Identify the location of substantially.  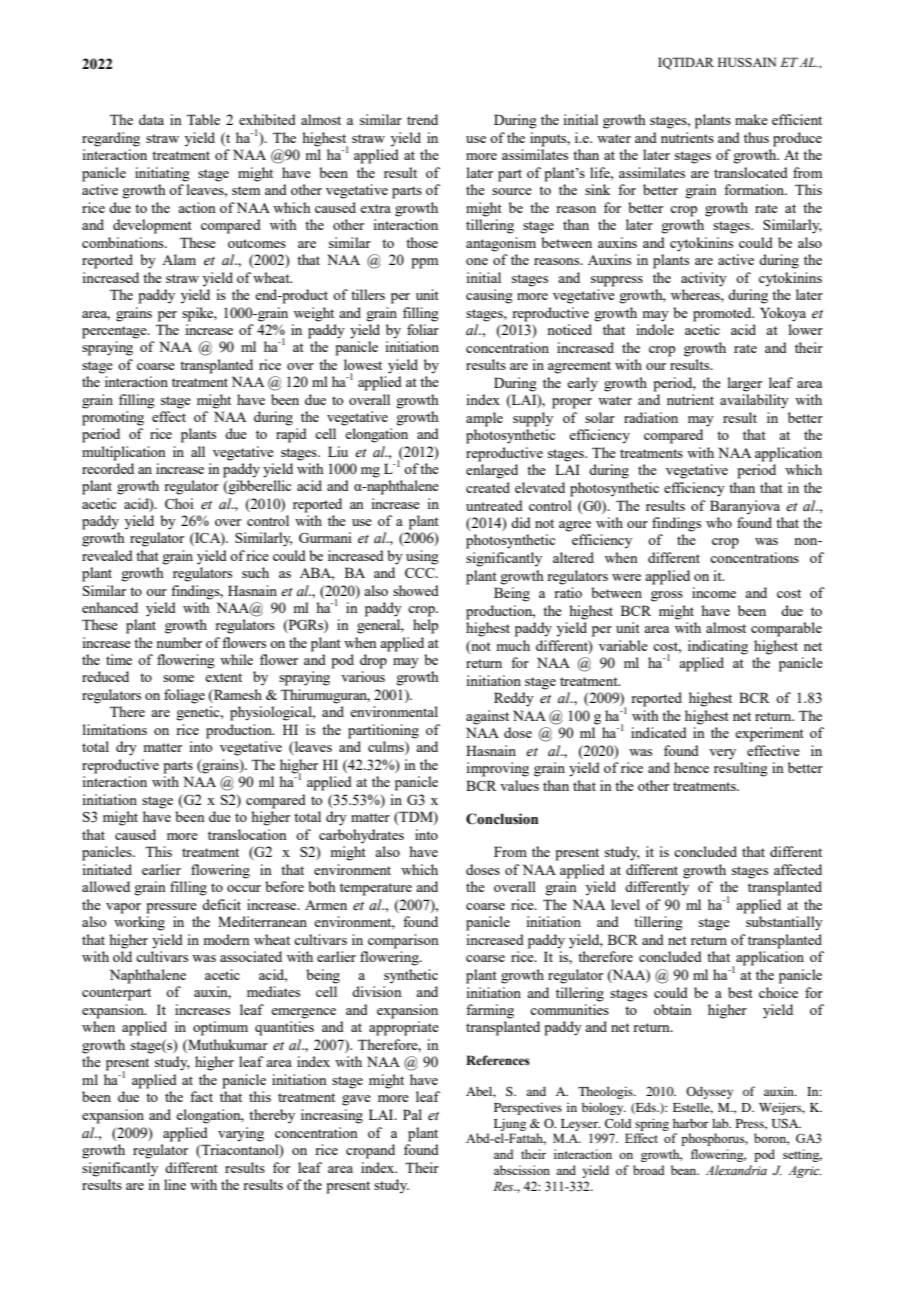
(784, 923).
